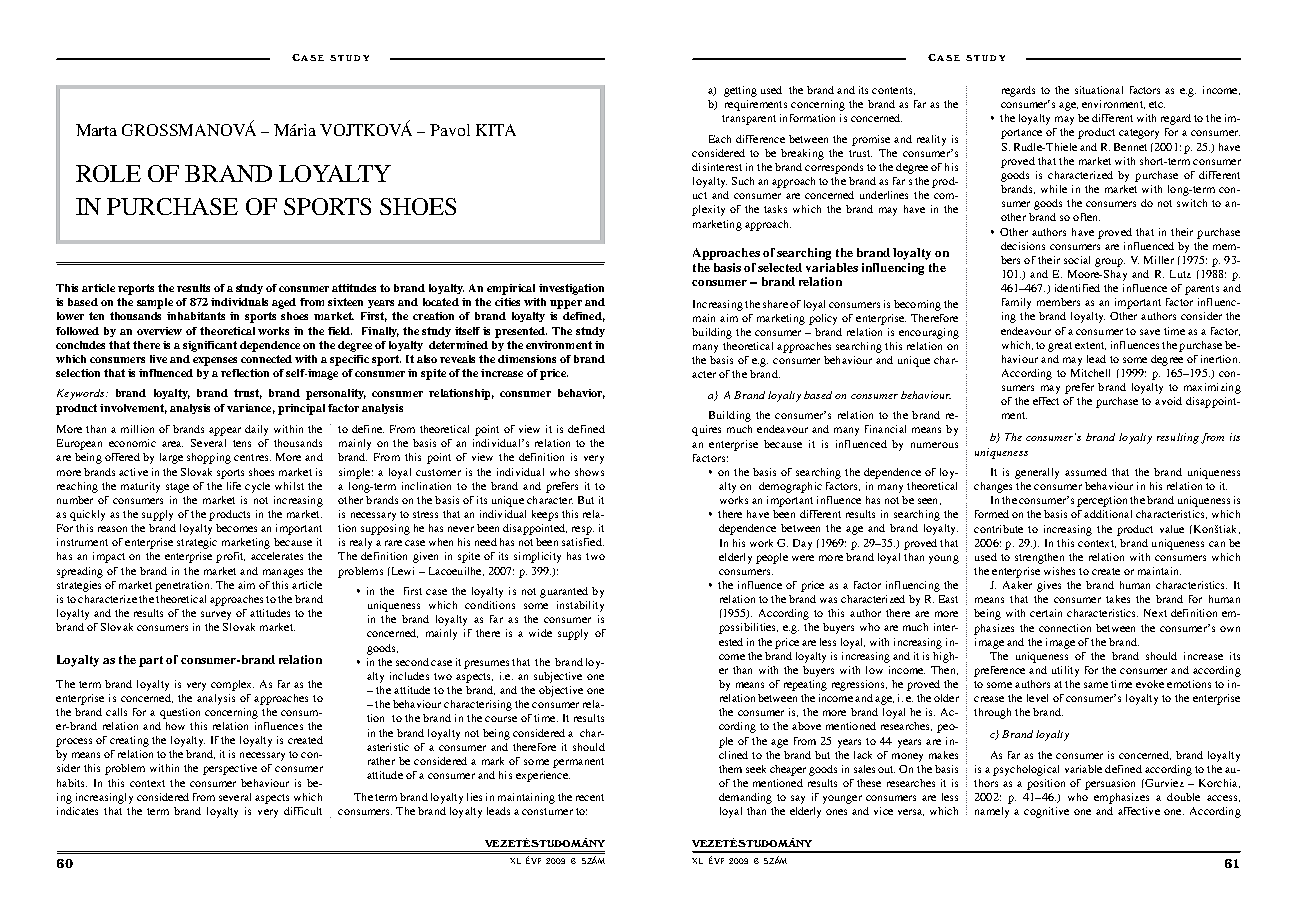 Image resolution: width=1297 pixels, height=924 pixels. I want to click on assumed, so click(1086, 472).
